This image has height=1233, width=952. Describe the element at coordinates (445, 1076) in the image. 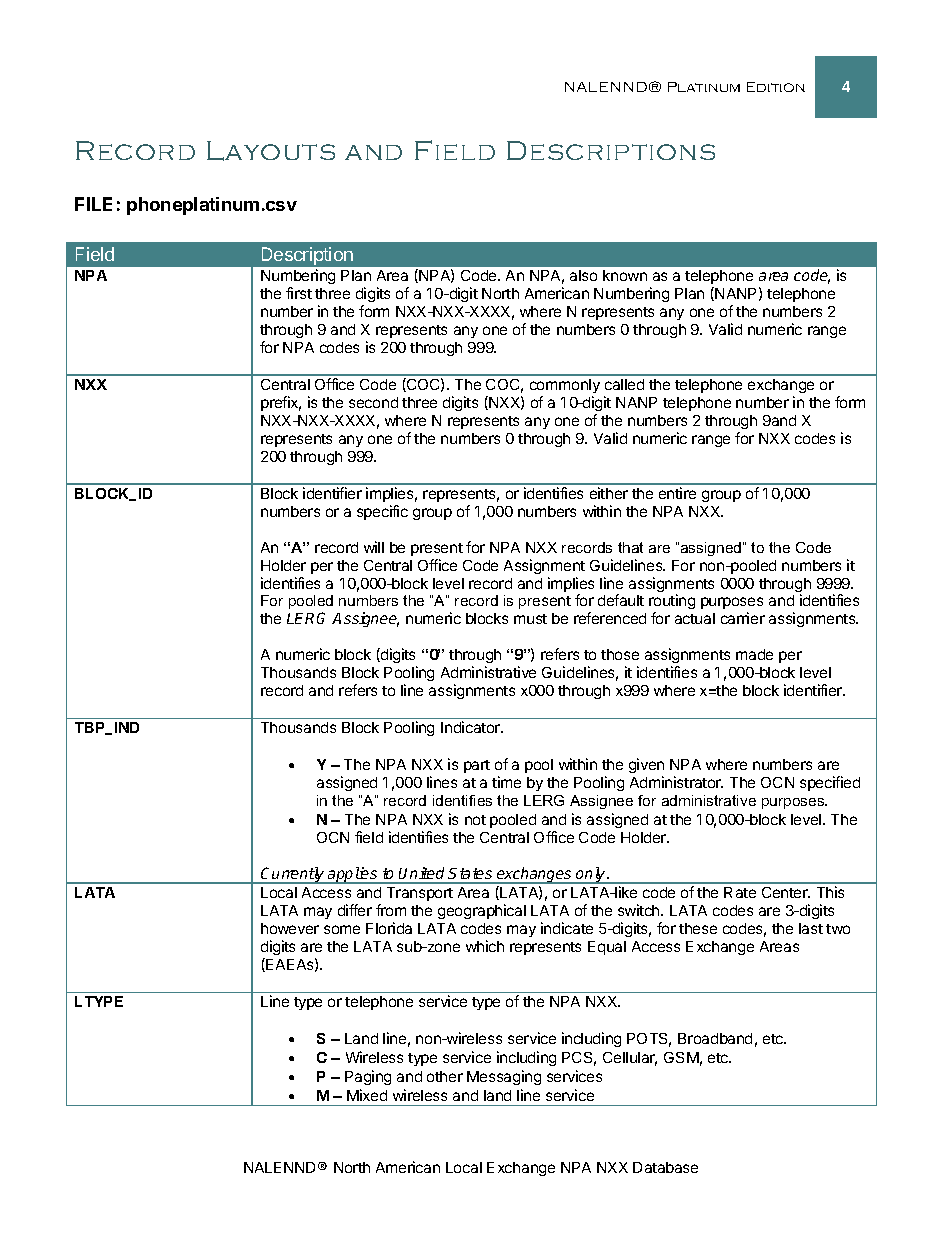

I see `other` at that location.
